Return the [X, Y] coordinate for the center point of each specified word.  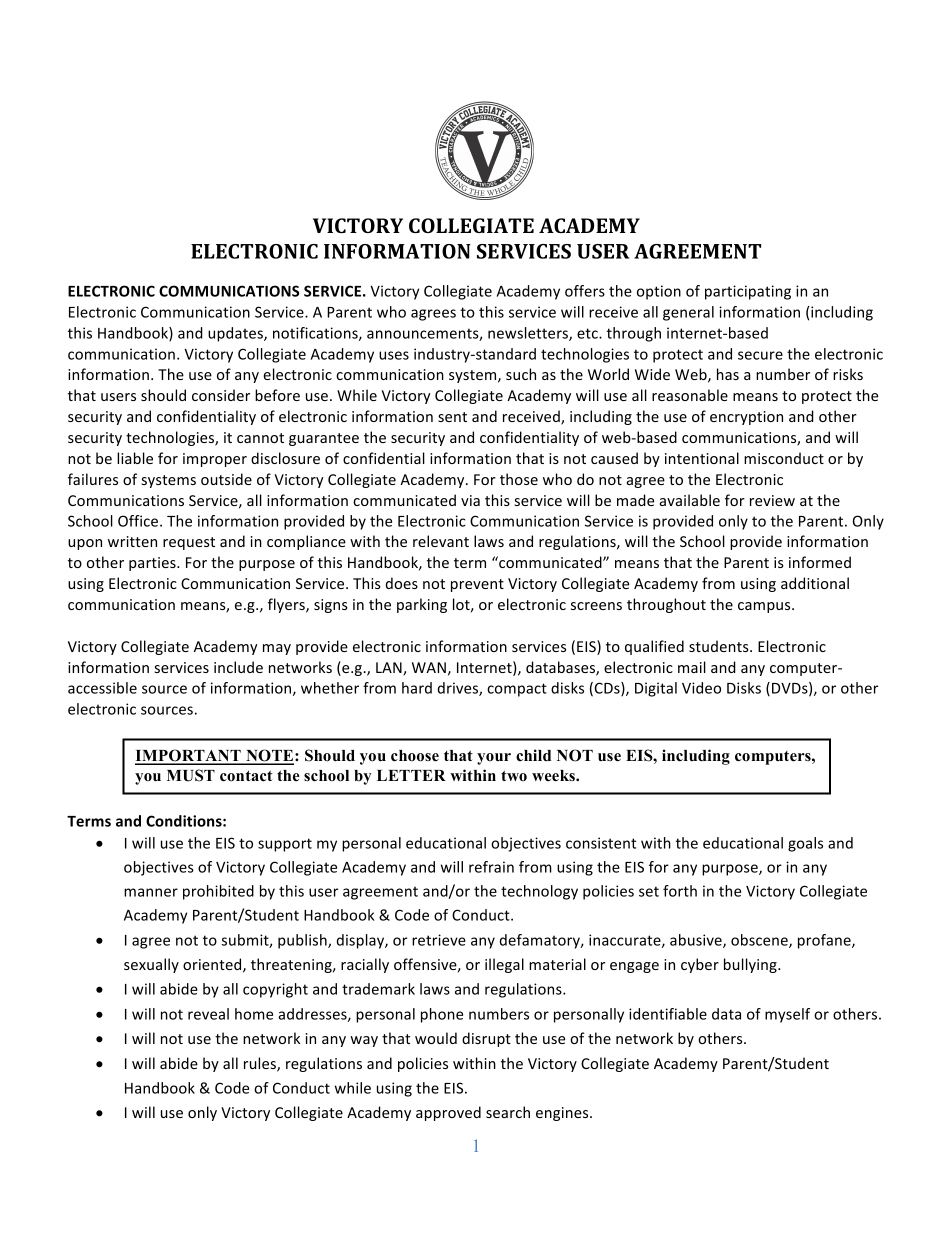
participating [748, 292]
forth [680, 891]
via [470, 500]
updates [236, 334]
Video [701, 688]
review [772, 500]
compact [517, 690]
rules [261, 1064]
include [238, 667]
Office [139, 521]
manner [151, 892]
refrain [491, 867]
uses [394, 355]
